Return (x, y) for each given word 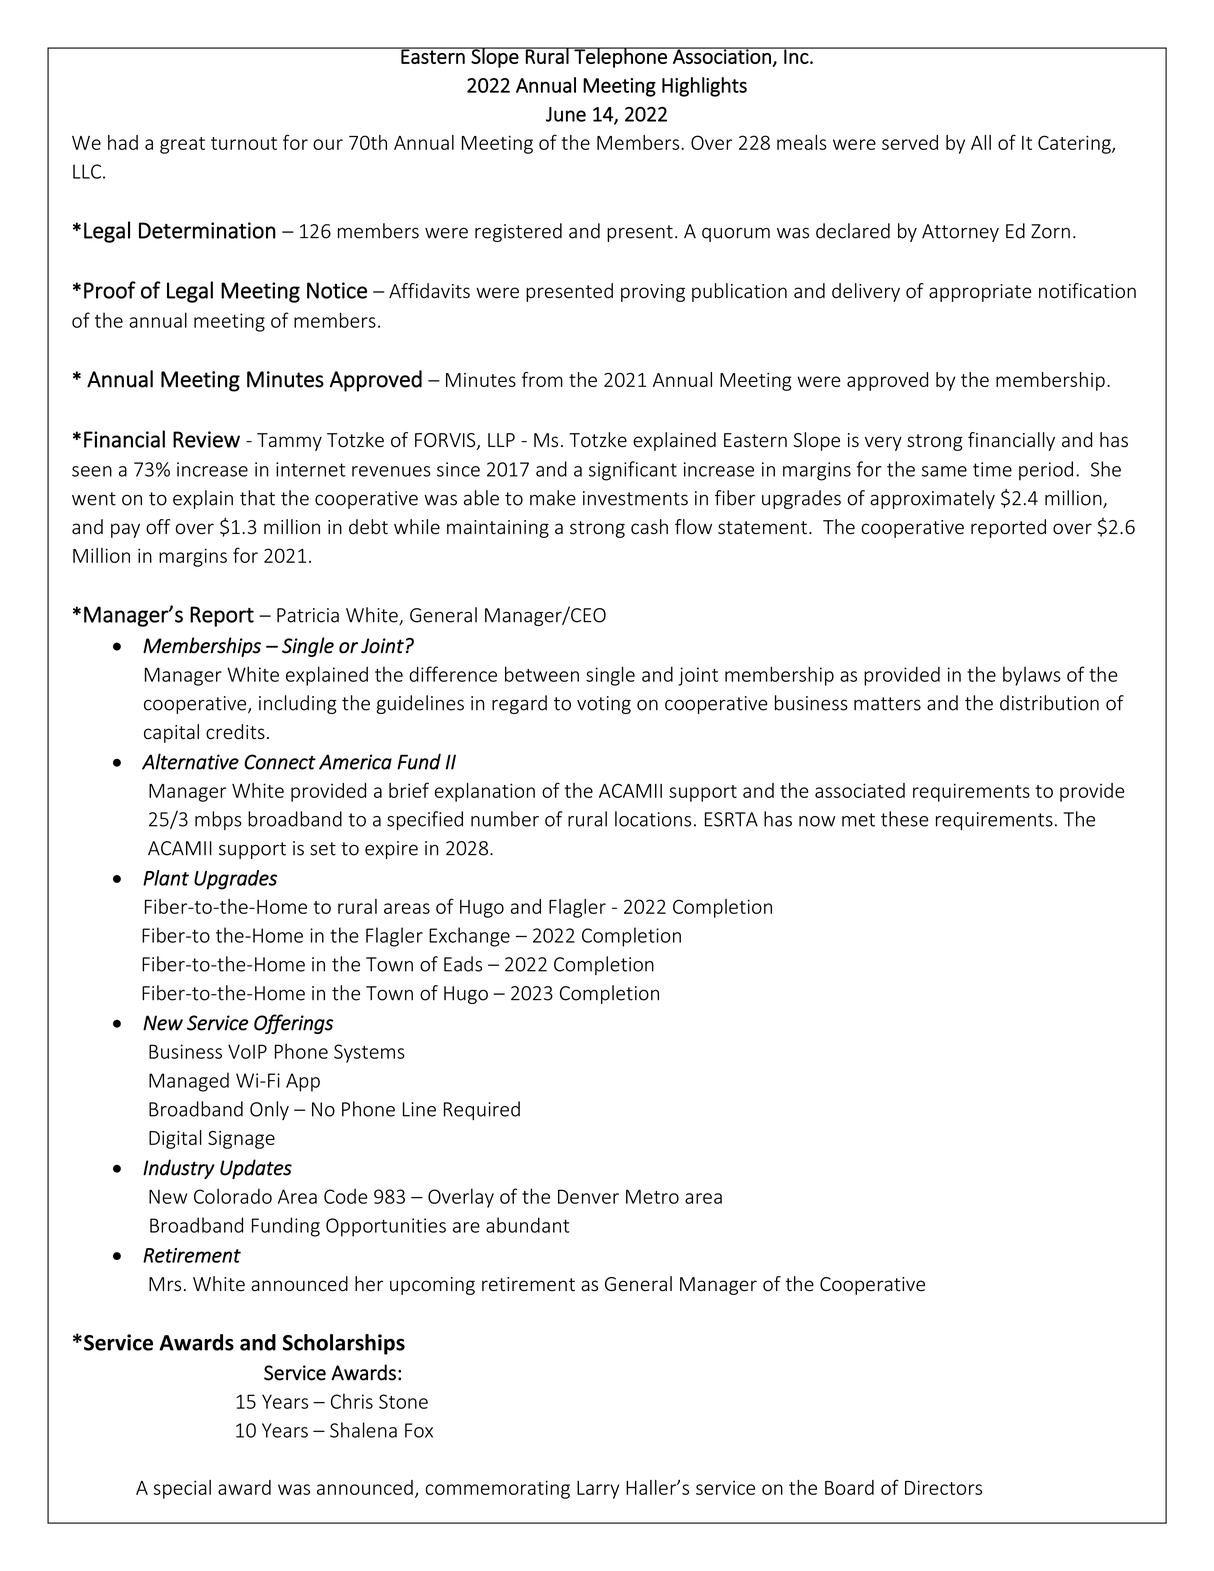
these (905, 819)
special (182, 1489)
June (566, 114)
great (182, 145)
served (910, 142)
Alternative (190, 761)
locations (653, 819)
